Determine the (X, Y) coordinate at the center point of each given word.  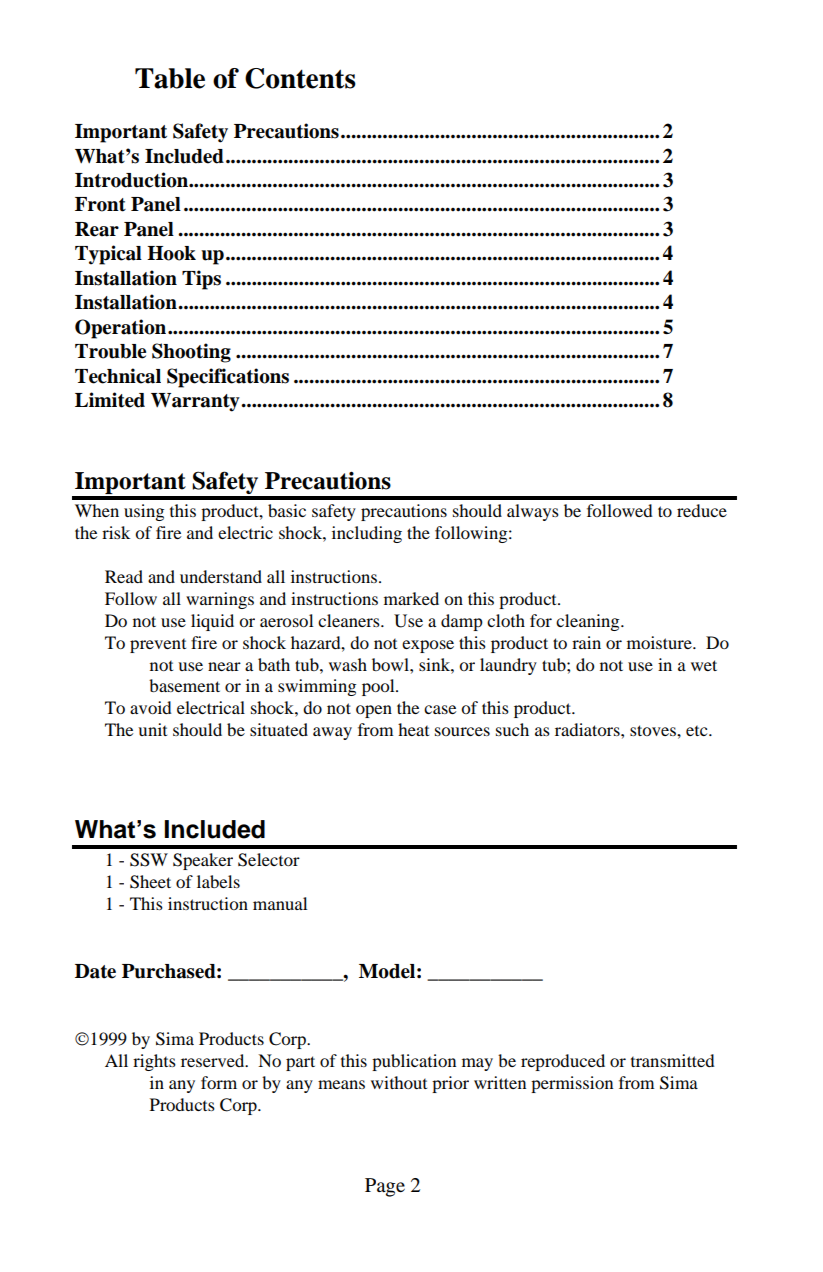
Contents (300, 78)
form (219, 1082)
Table (170, 78)
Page (385, 1187)
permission (572, 1084)
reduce (702, 510)
